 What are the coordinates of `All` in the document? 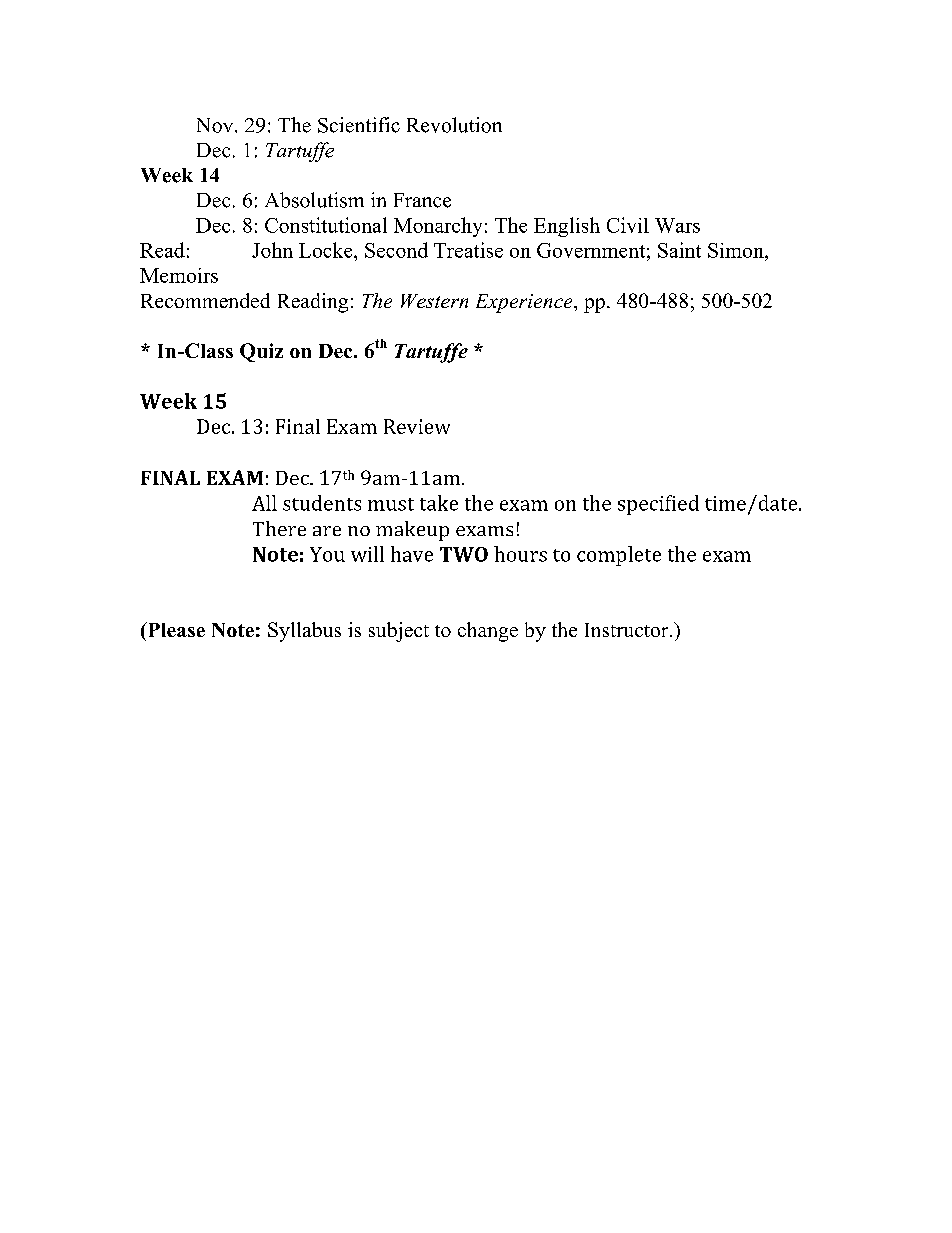 It's located at (264, 503).
